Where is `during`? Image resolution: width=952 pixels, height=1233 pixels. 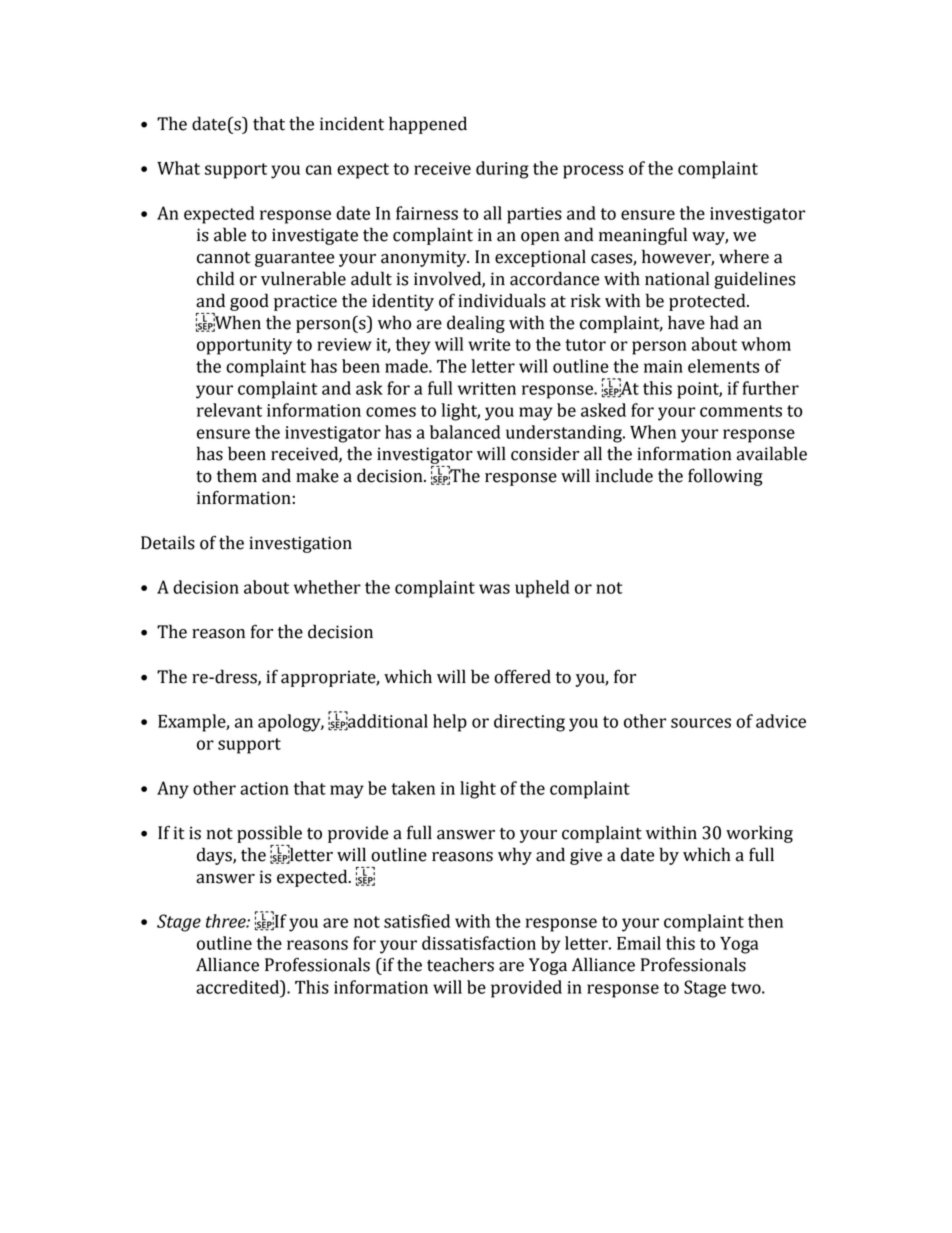
during is located at coordinates (502, 170).
